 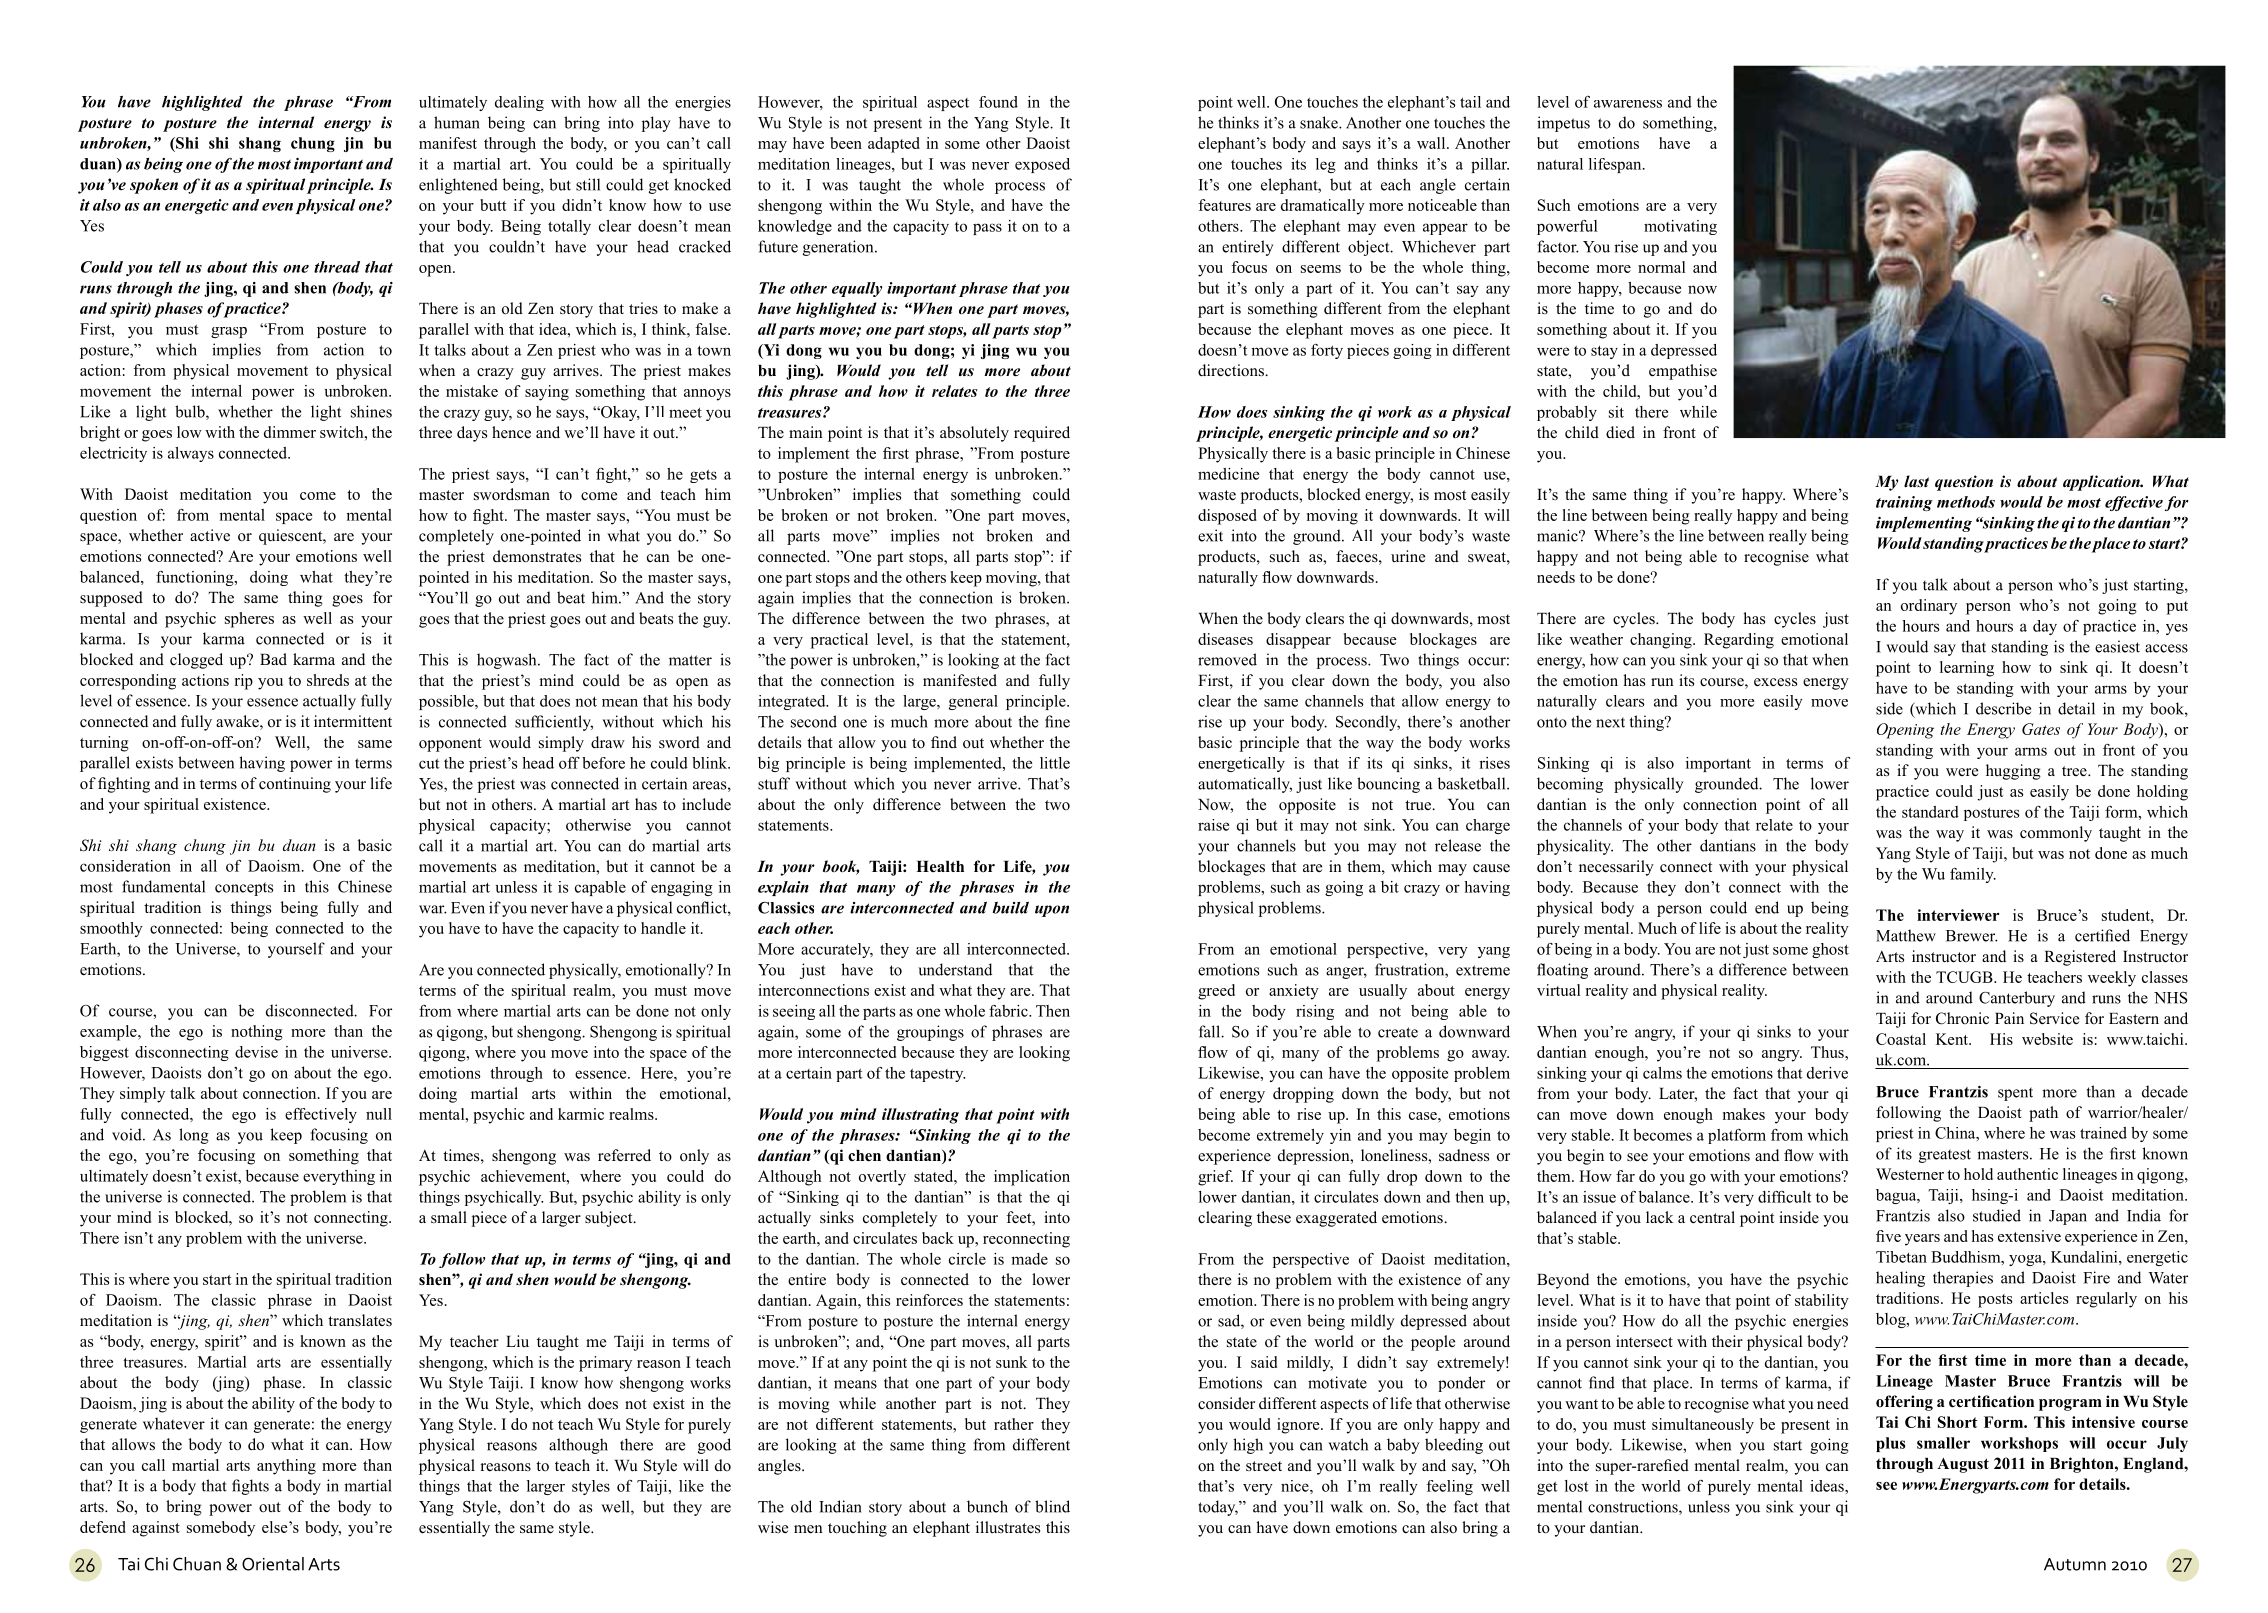 I want to click on human, so click(x=457, y=122).
